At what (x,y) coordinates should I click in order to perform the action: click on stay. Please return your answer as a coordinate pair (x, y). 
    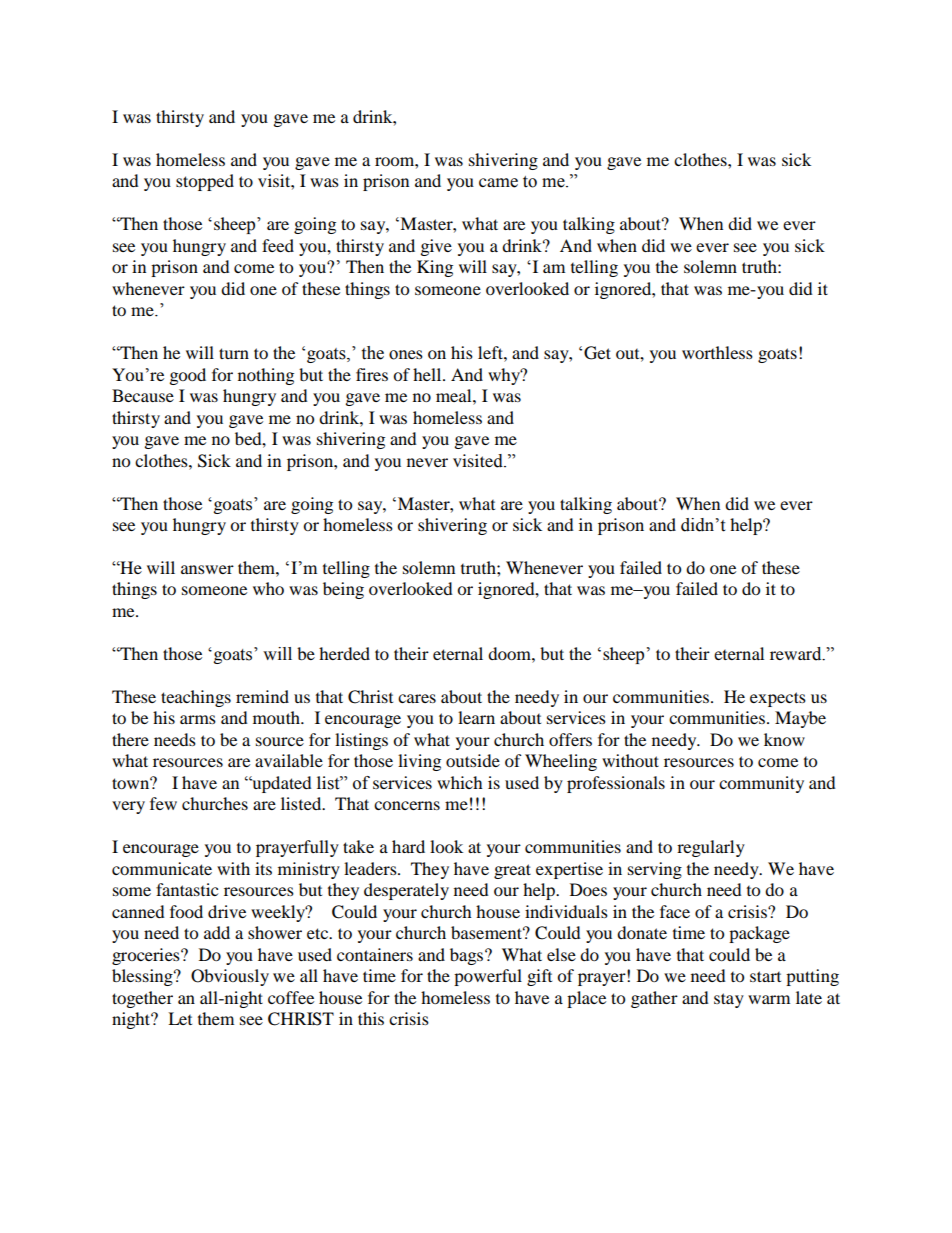
    Looking at the image, I should click on (729, 1000).
